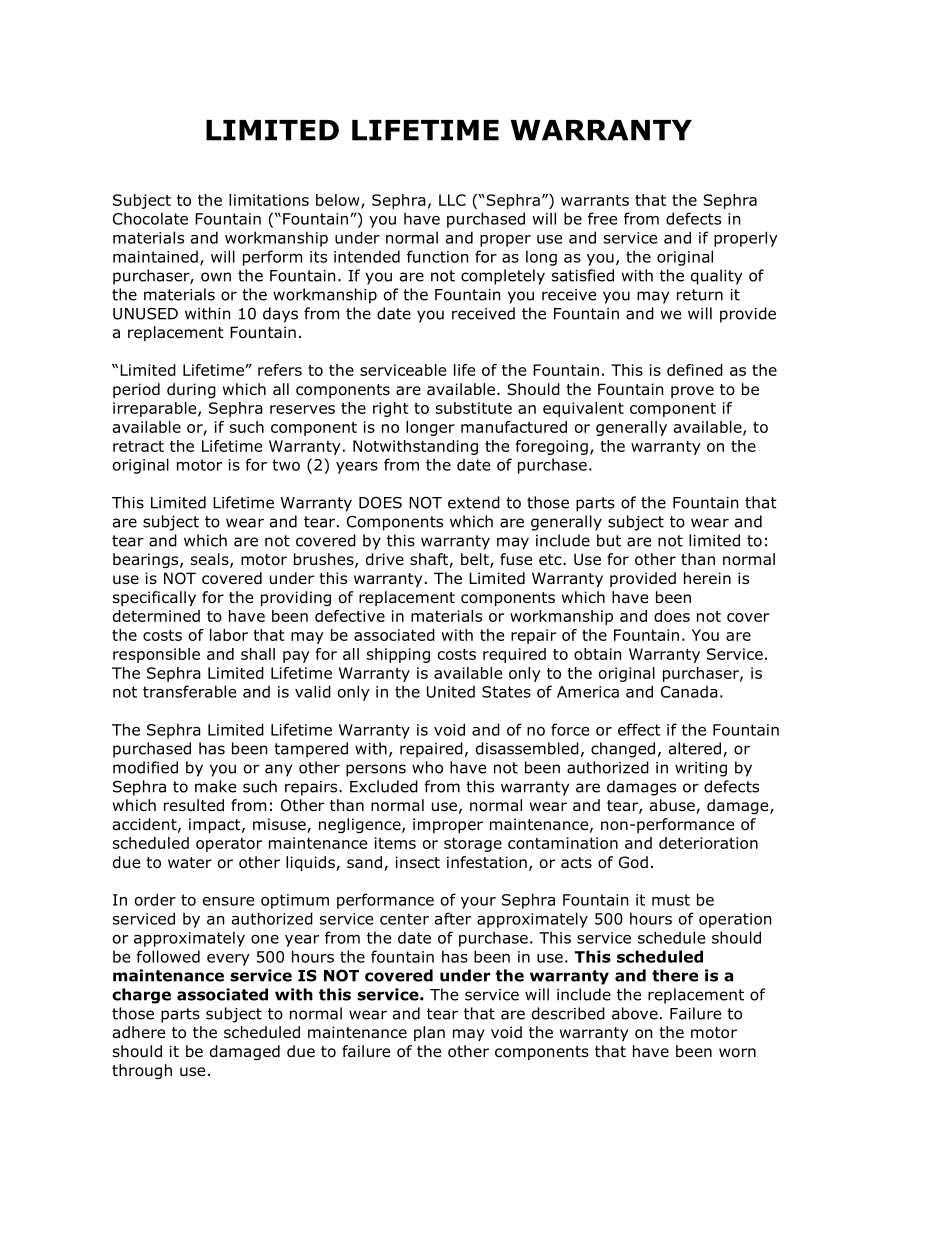 The height and width of the screenshot is (1233, 952). What do you see at coordinates (602, 218) in the screenshot?
I see `free` at bounding box center [602, 218].
